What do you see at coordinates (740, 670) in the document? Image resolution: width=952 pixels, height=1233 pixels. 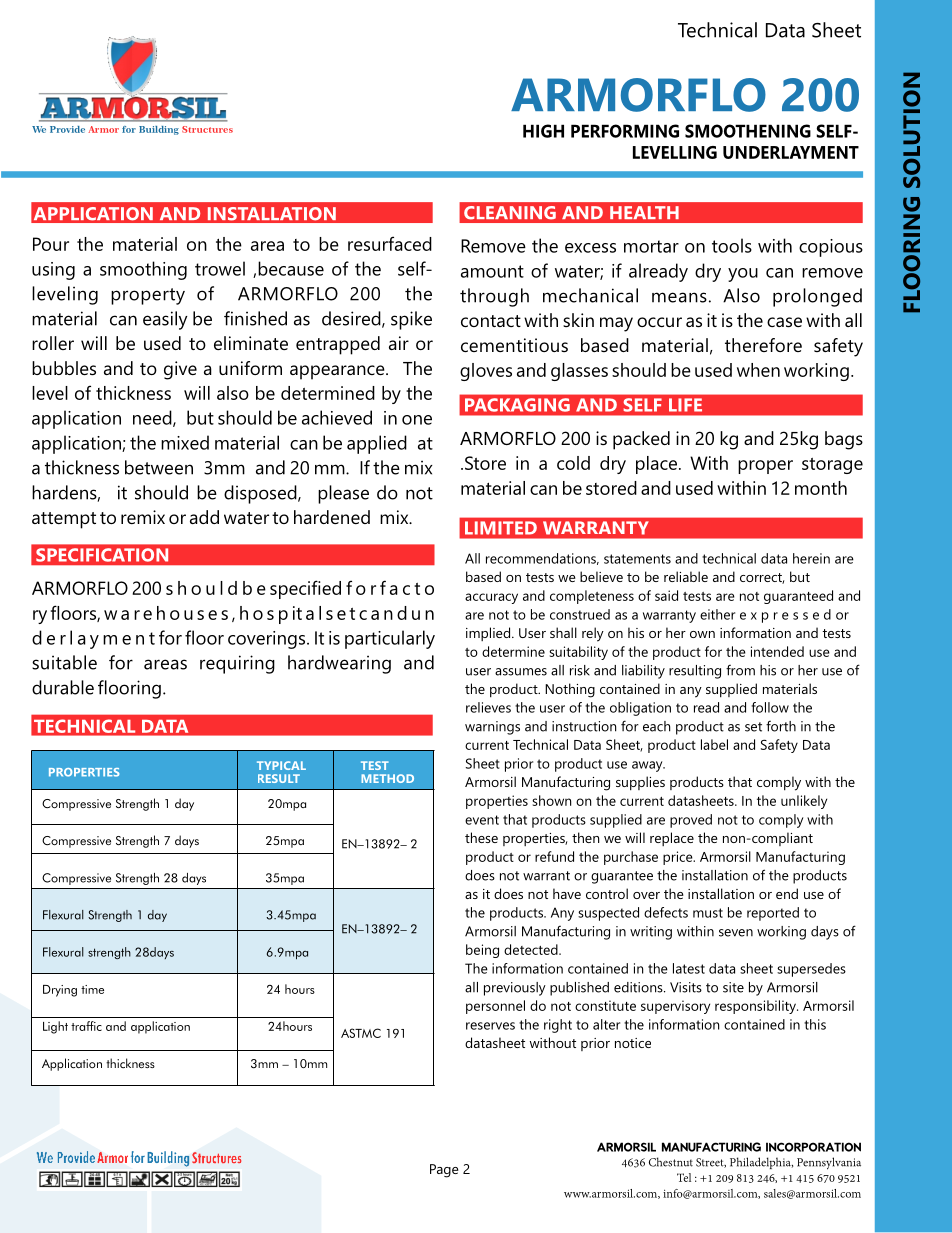 I see `from` at bounding box center [740, 670].
